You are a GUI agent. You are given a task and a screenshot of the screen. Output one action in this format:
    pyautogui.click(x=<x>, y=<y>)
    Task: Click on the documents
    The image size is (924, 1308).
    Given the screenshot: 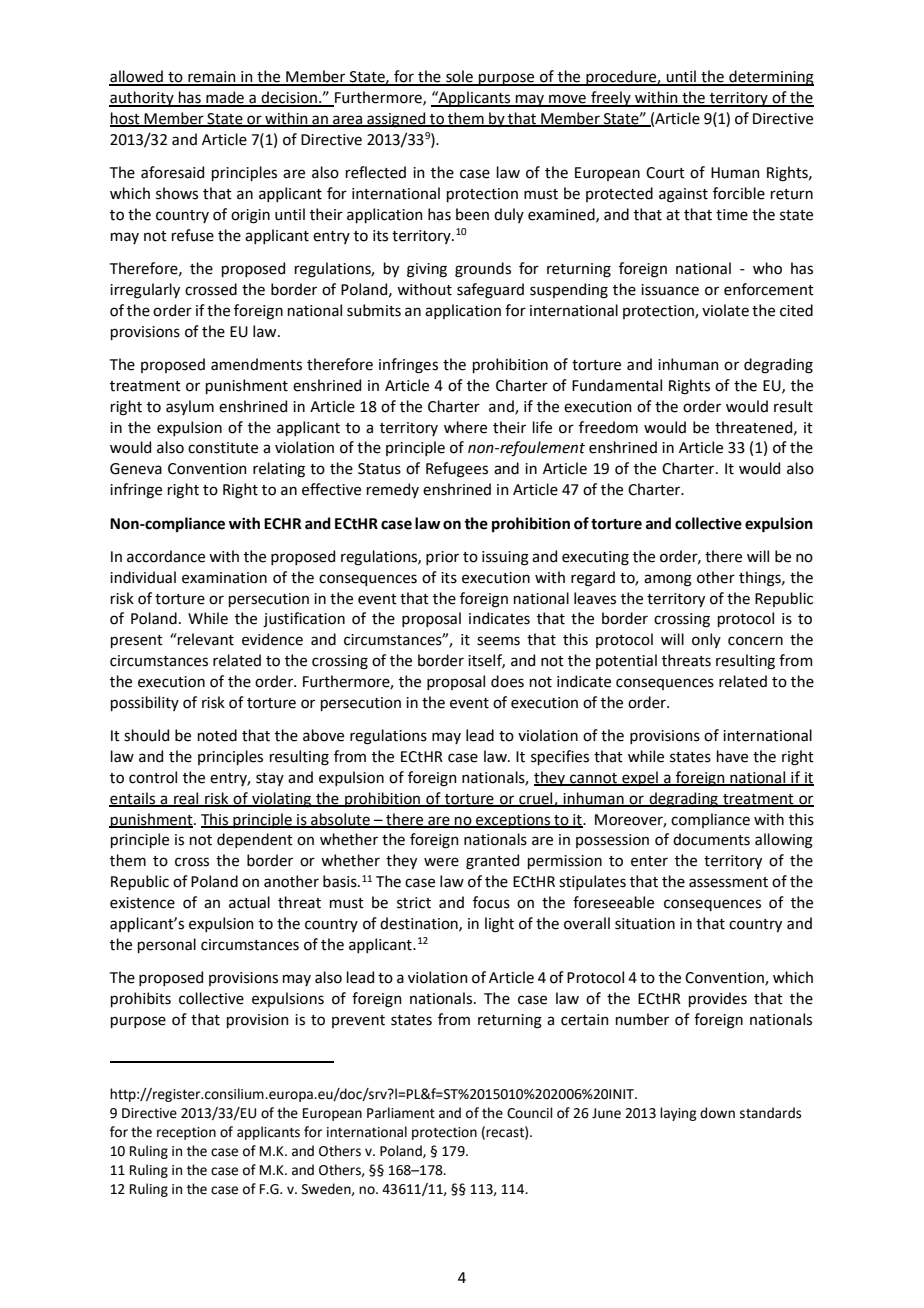 What is the action you would take?
    pyautogui.click(x=711, y=839)
